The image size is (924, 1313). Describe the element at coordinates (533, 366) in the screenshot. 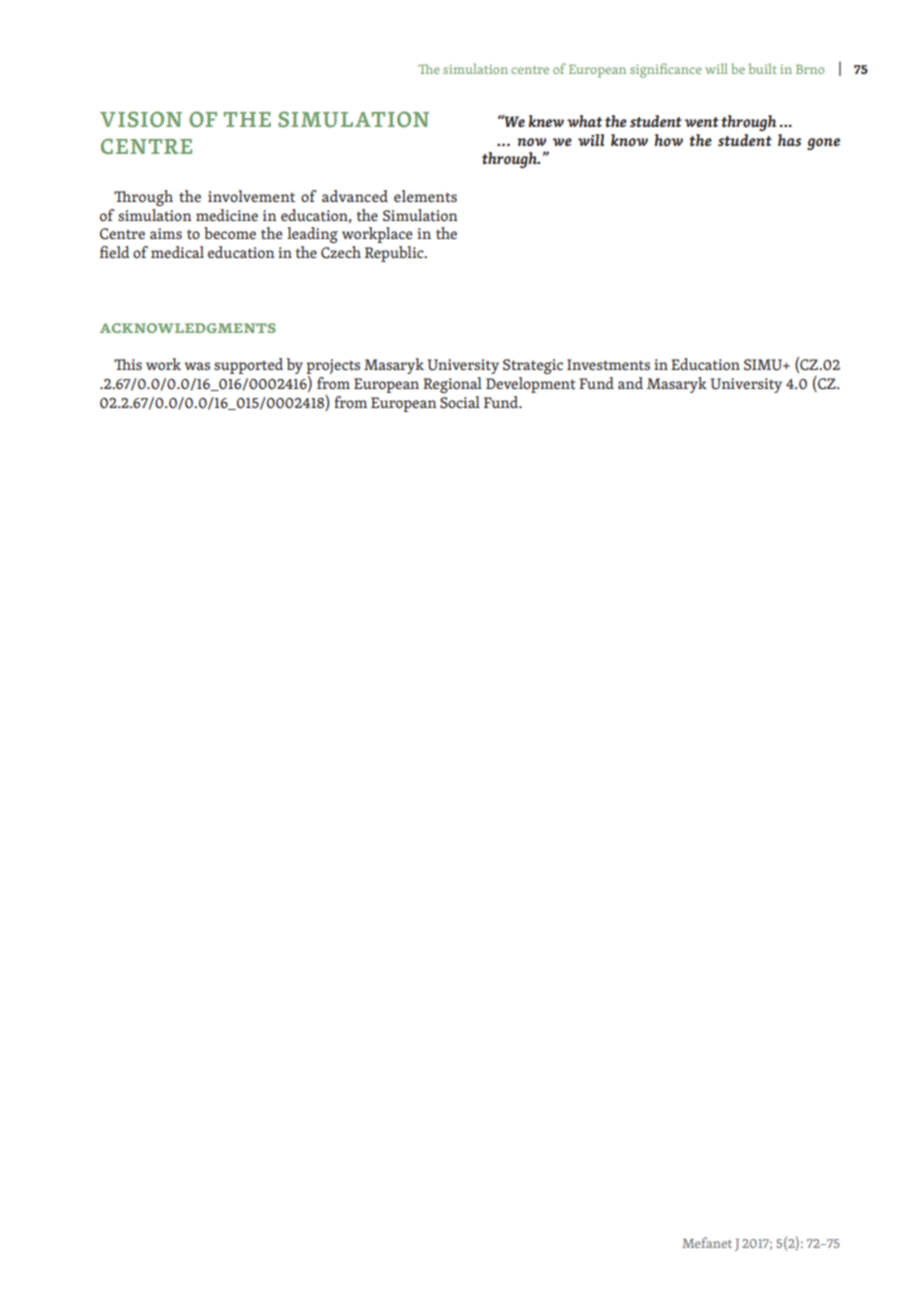

I see `Strategic` at that location.
